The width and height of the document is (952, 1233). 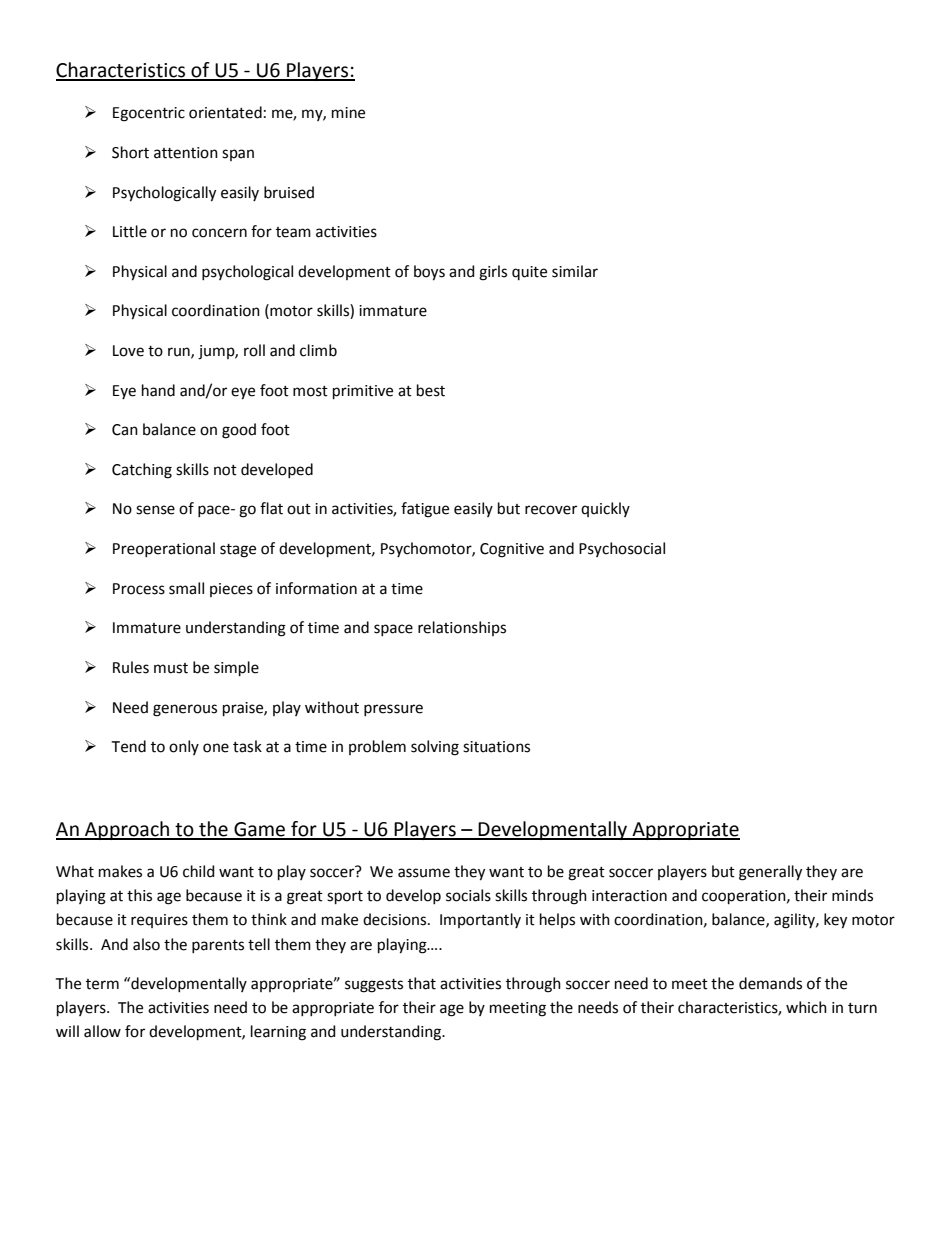 What do you see at coordinates (186, 588) in the document?
I see `small` at bounding box center [186, 588].
